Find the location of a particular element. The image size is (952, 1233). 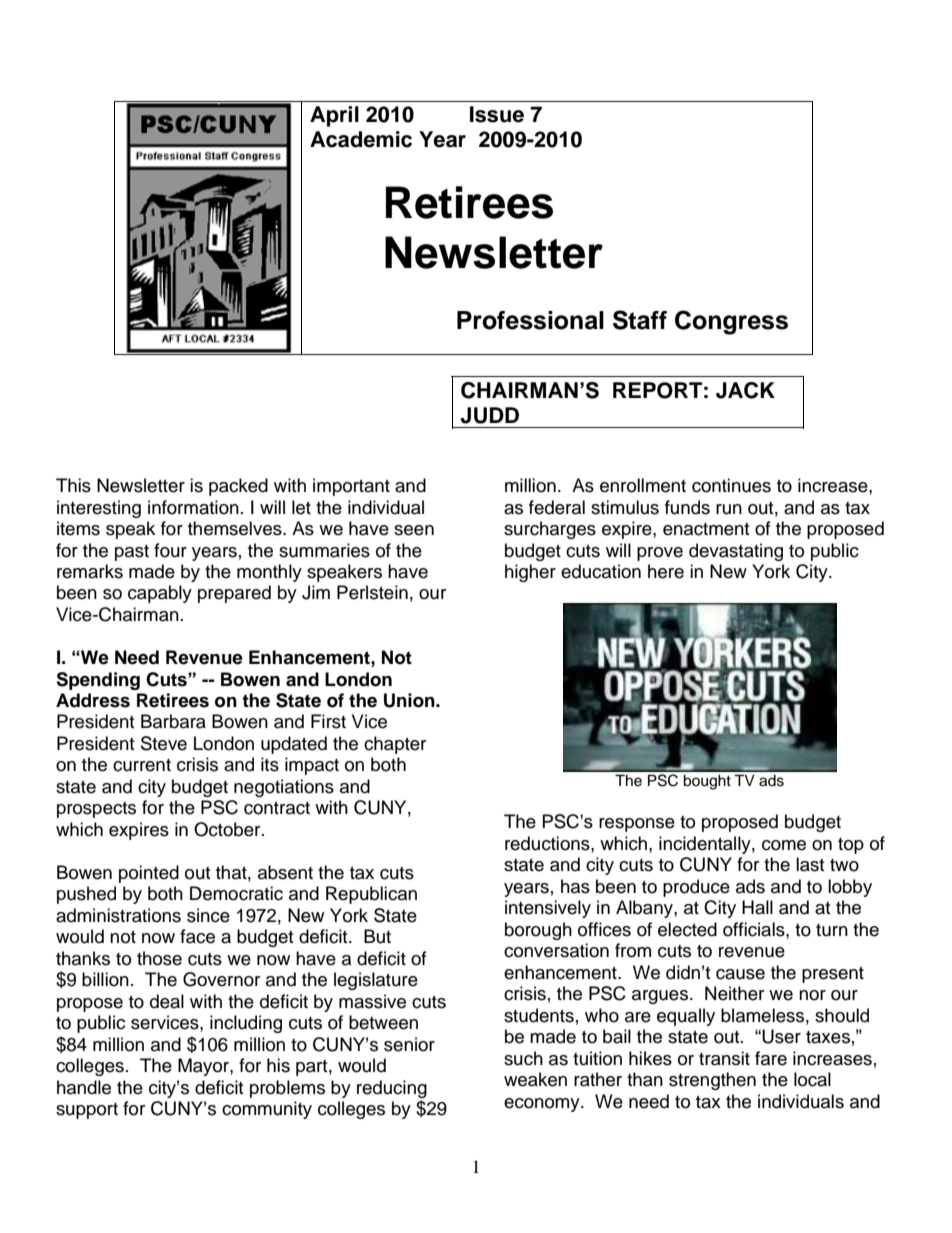

handle is located at coordinates (84, 1087).
